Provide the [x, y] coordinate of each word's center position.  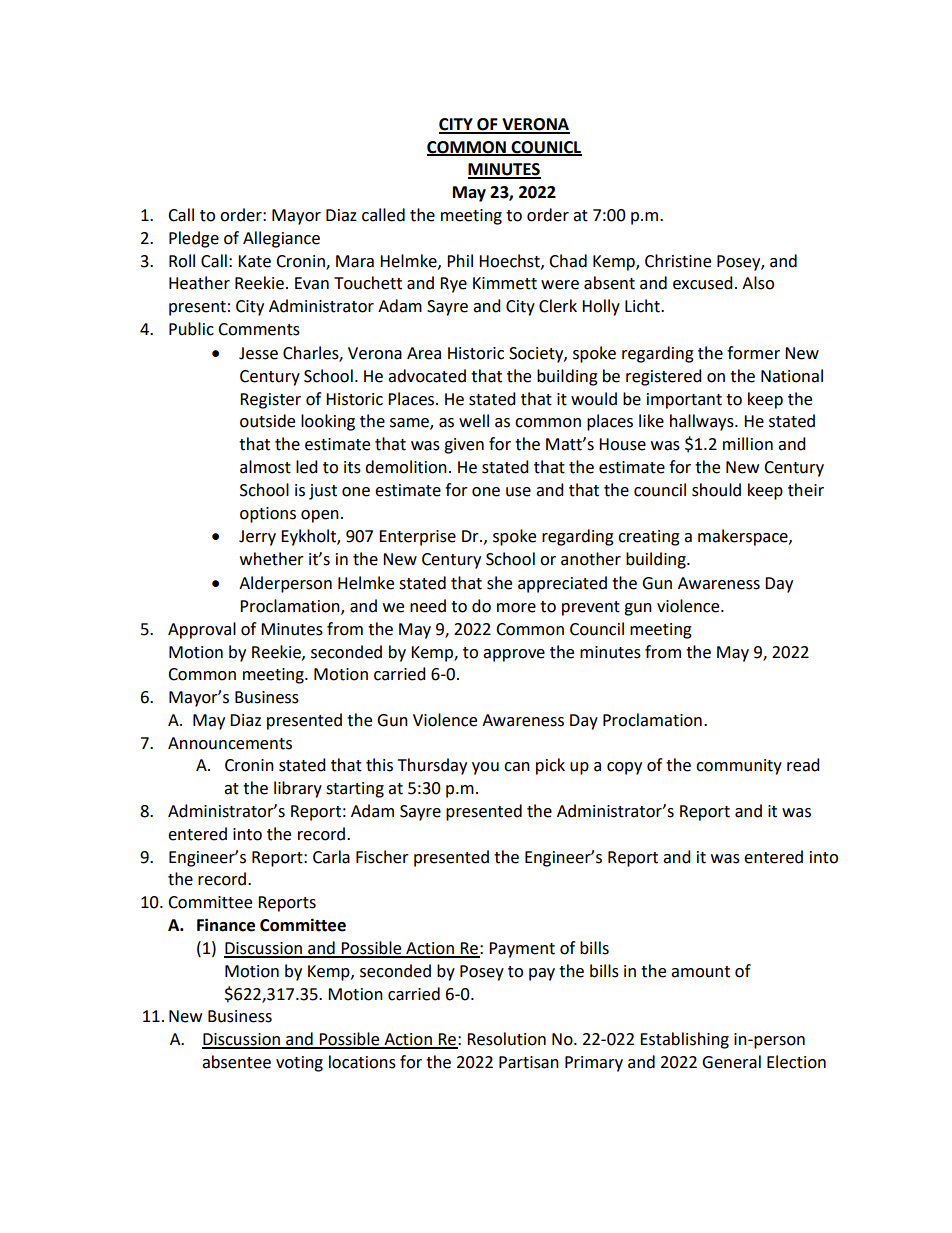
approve [514, 655]
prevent [591, 608]
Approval [202, 630]
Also [758, 283]
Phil [460, 260]
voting [299, 1064]
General [731, 1062]
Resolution [506, 1039]
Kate [254, 261]
